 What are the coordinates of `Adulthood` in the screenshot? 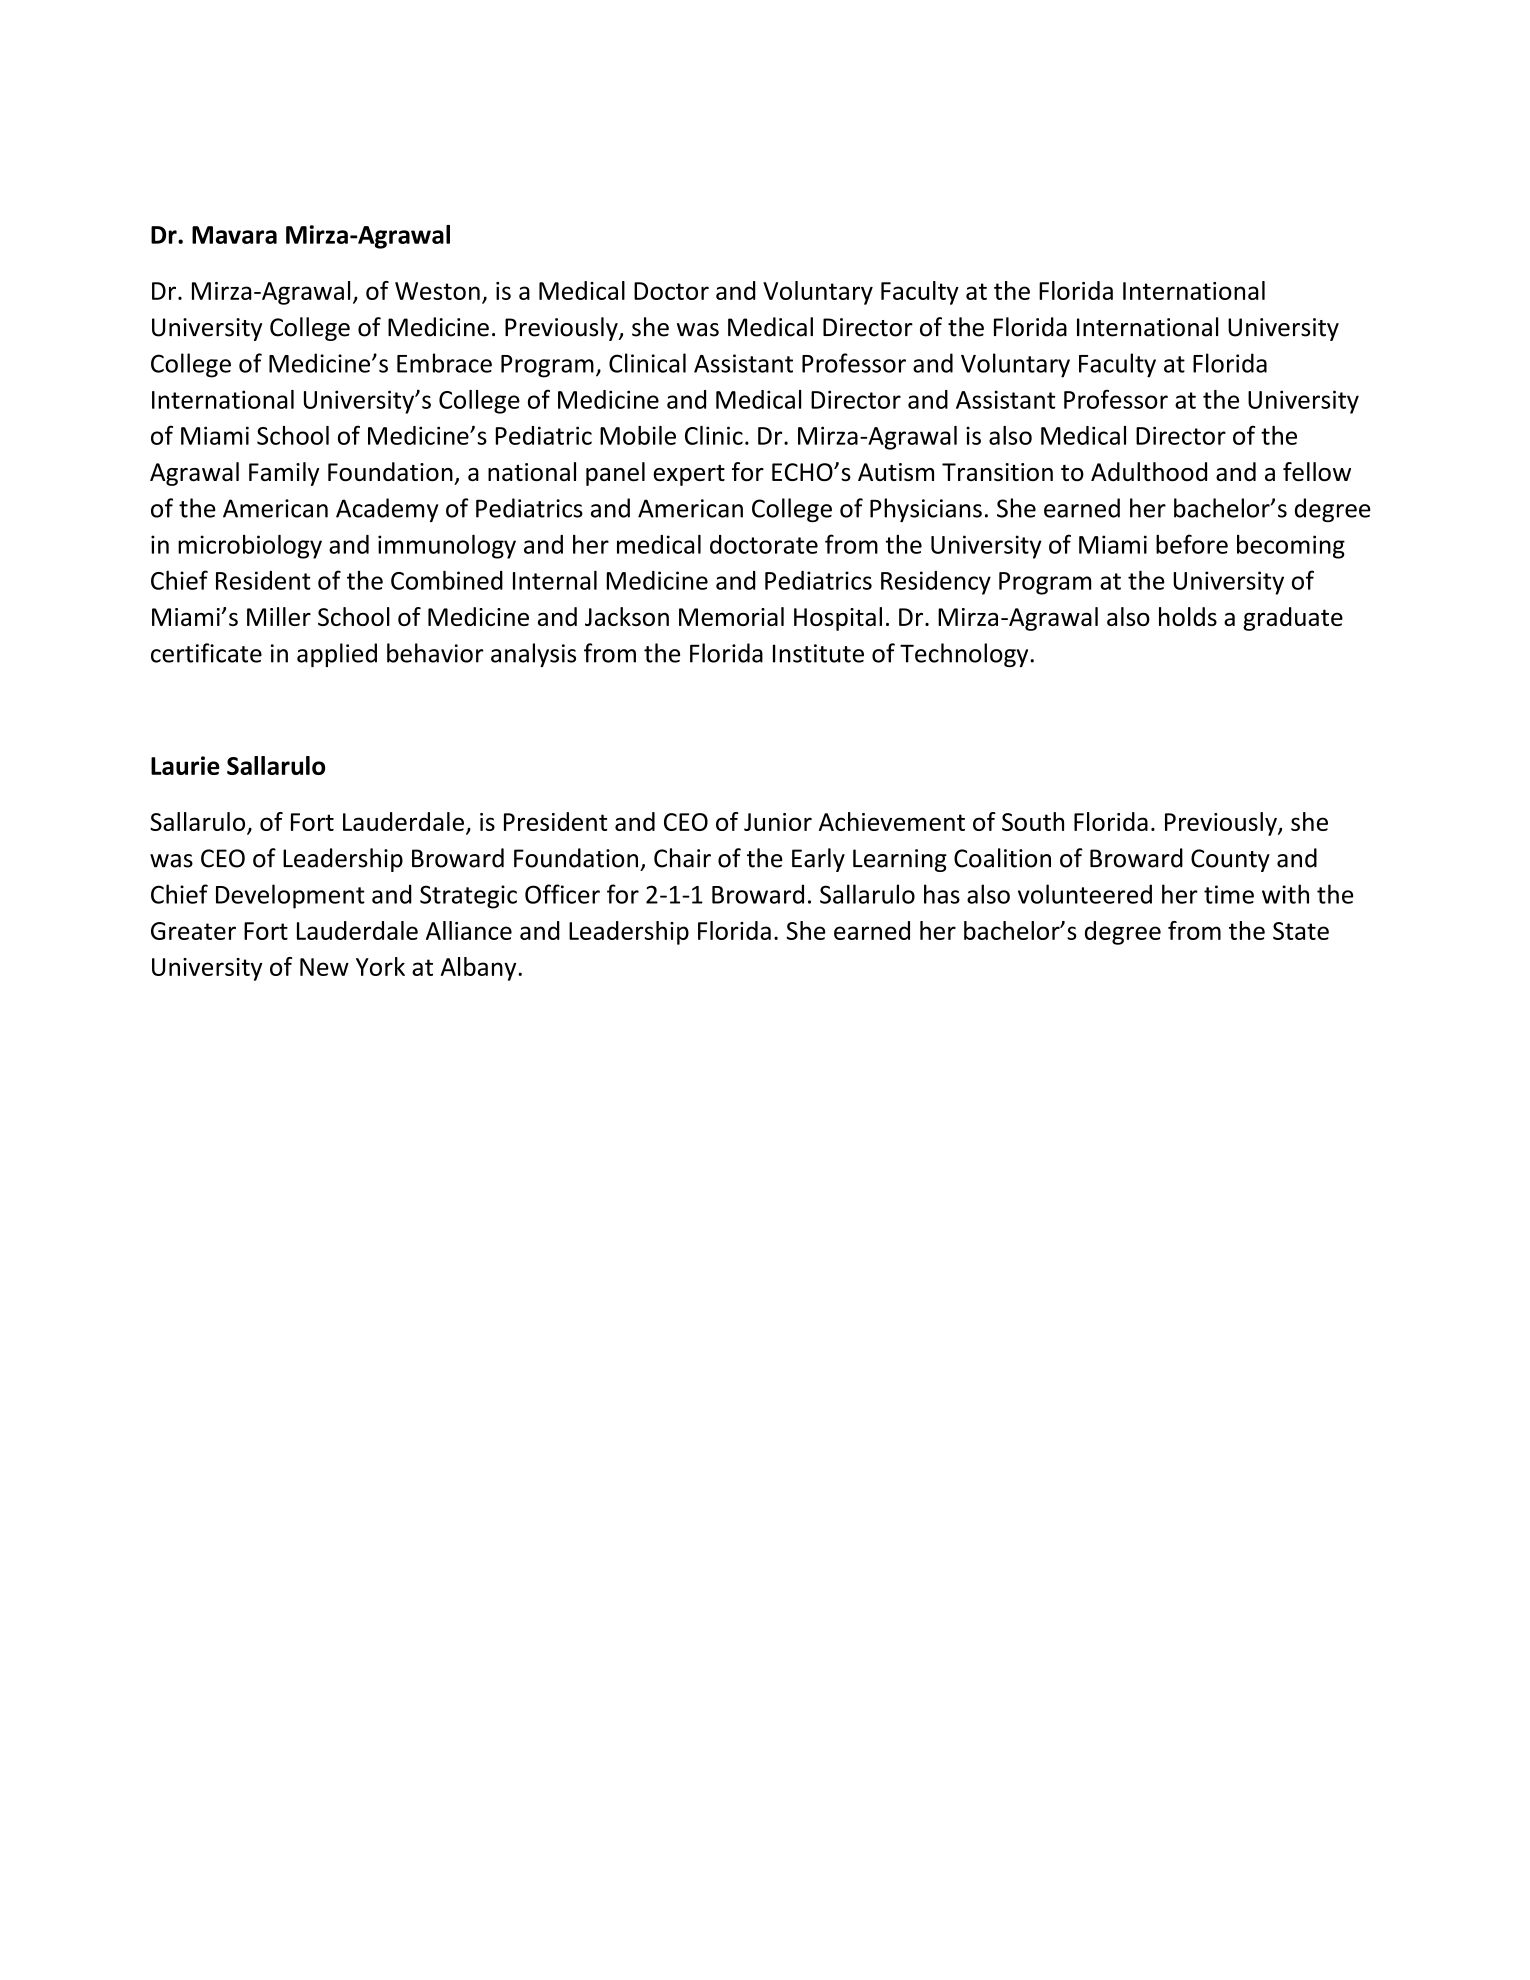 It's located at (1149, 471).
